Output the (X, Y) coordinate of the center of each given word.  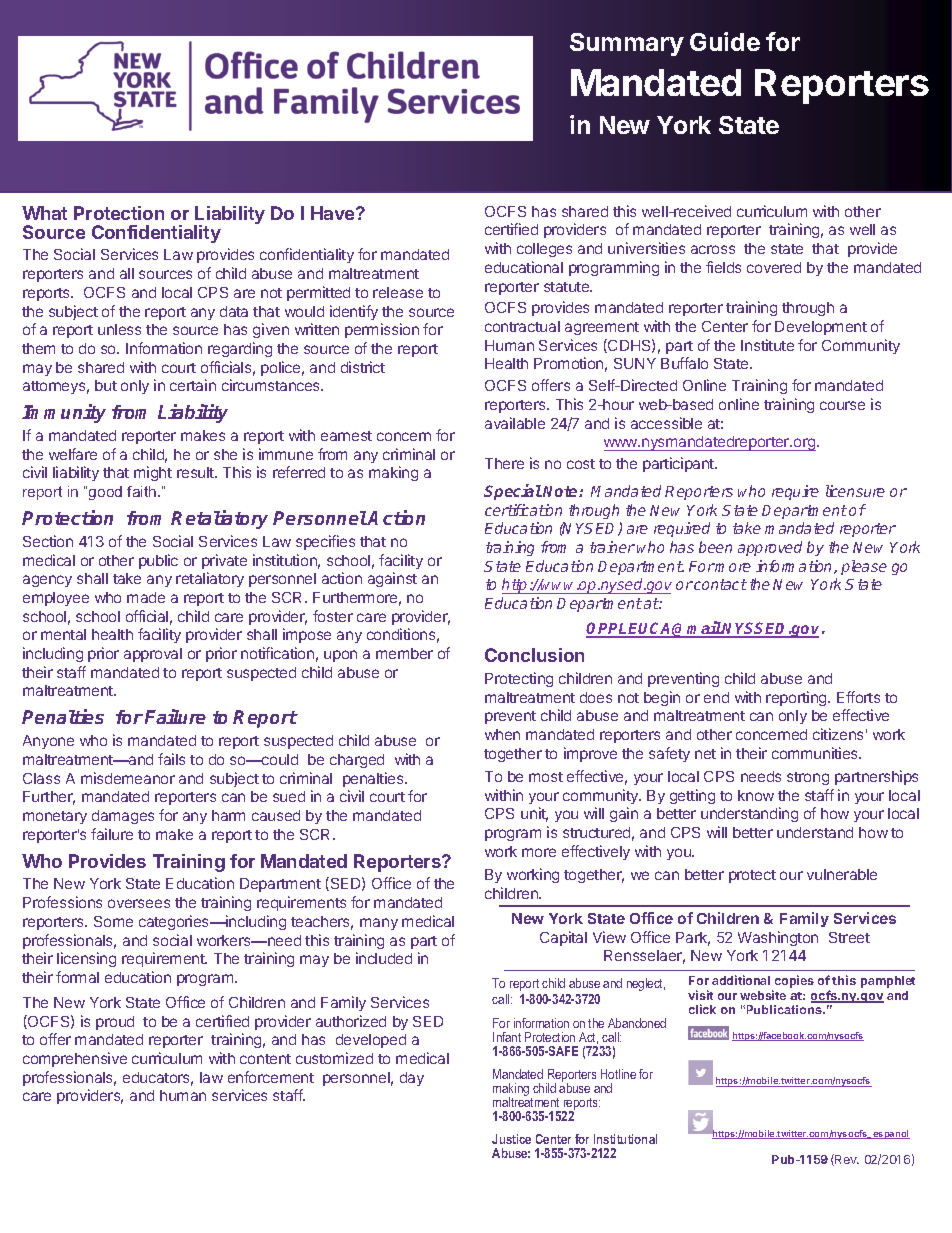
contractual (522, 326)
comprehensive (75, 1059)
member (404, 653)
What (44, 213)
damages (123, 817)
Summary (627, 44)
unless (119, 329)
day (412, 1079)
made (146, 597)
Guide (725, 41)
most (546, 777)
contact (720, 584)
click (702, 1009)
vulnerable (842, 874)
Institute (767, 345)
